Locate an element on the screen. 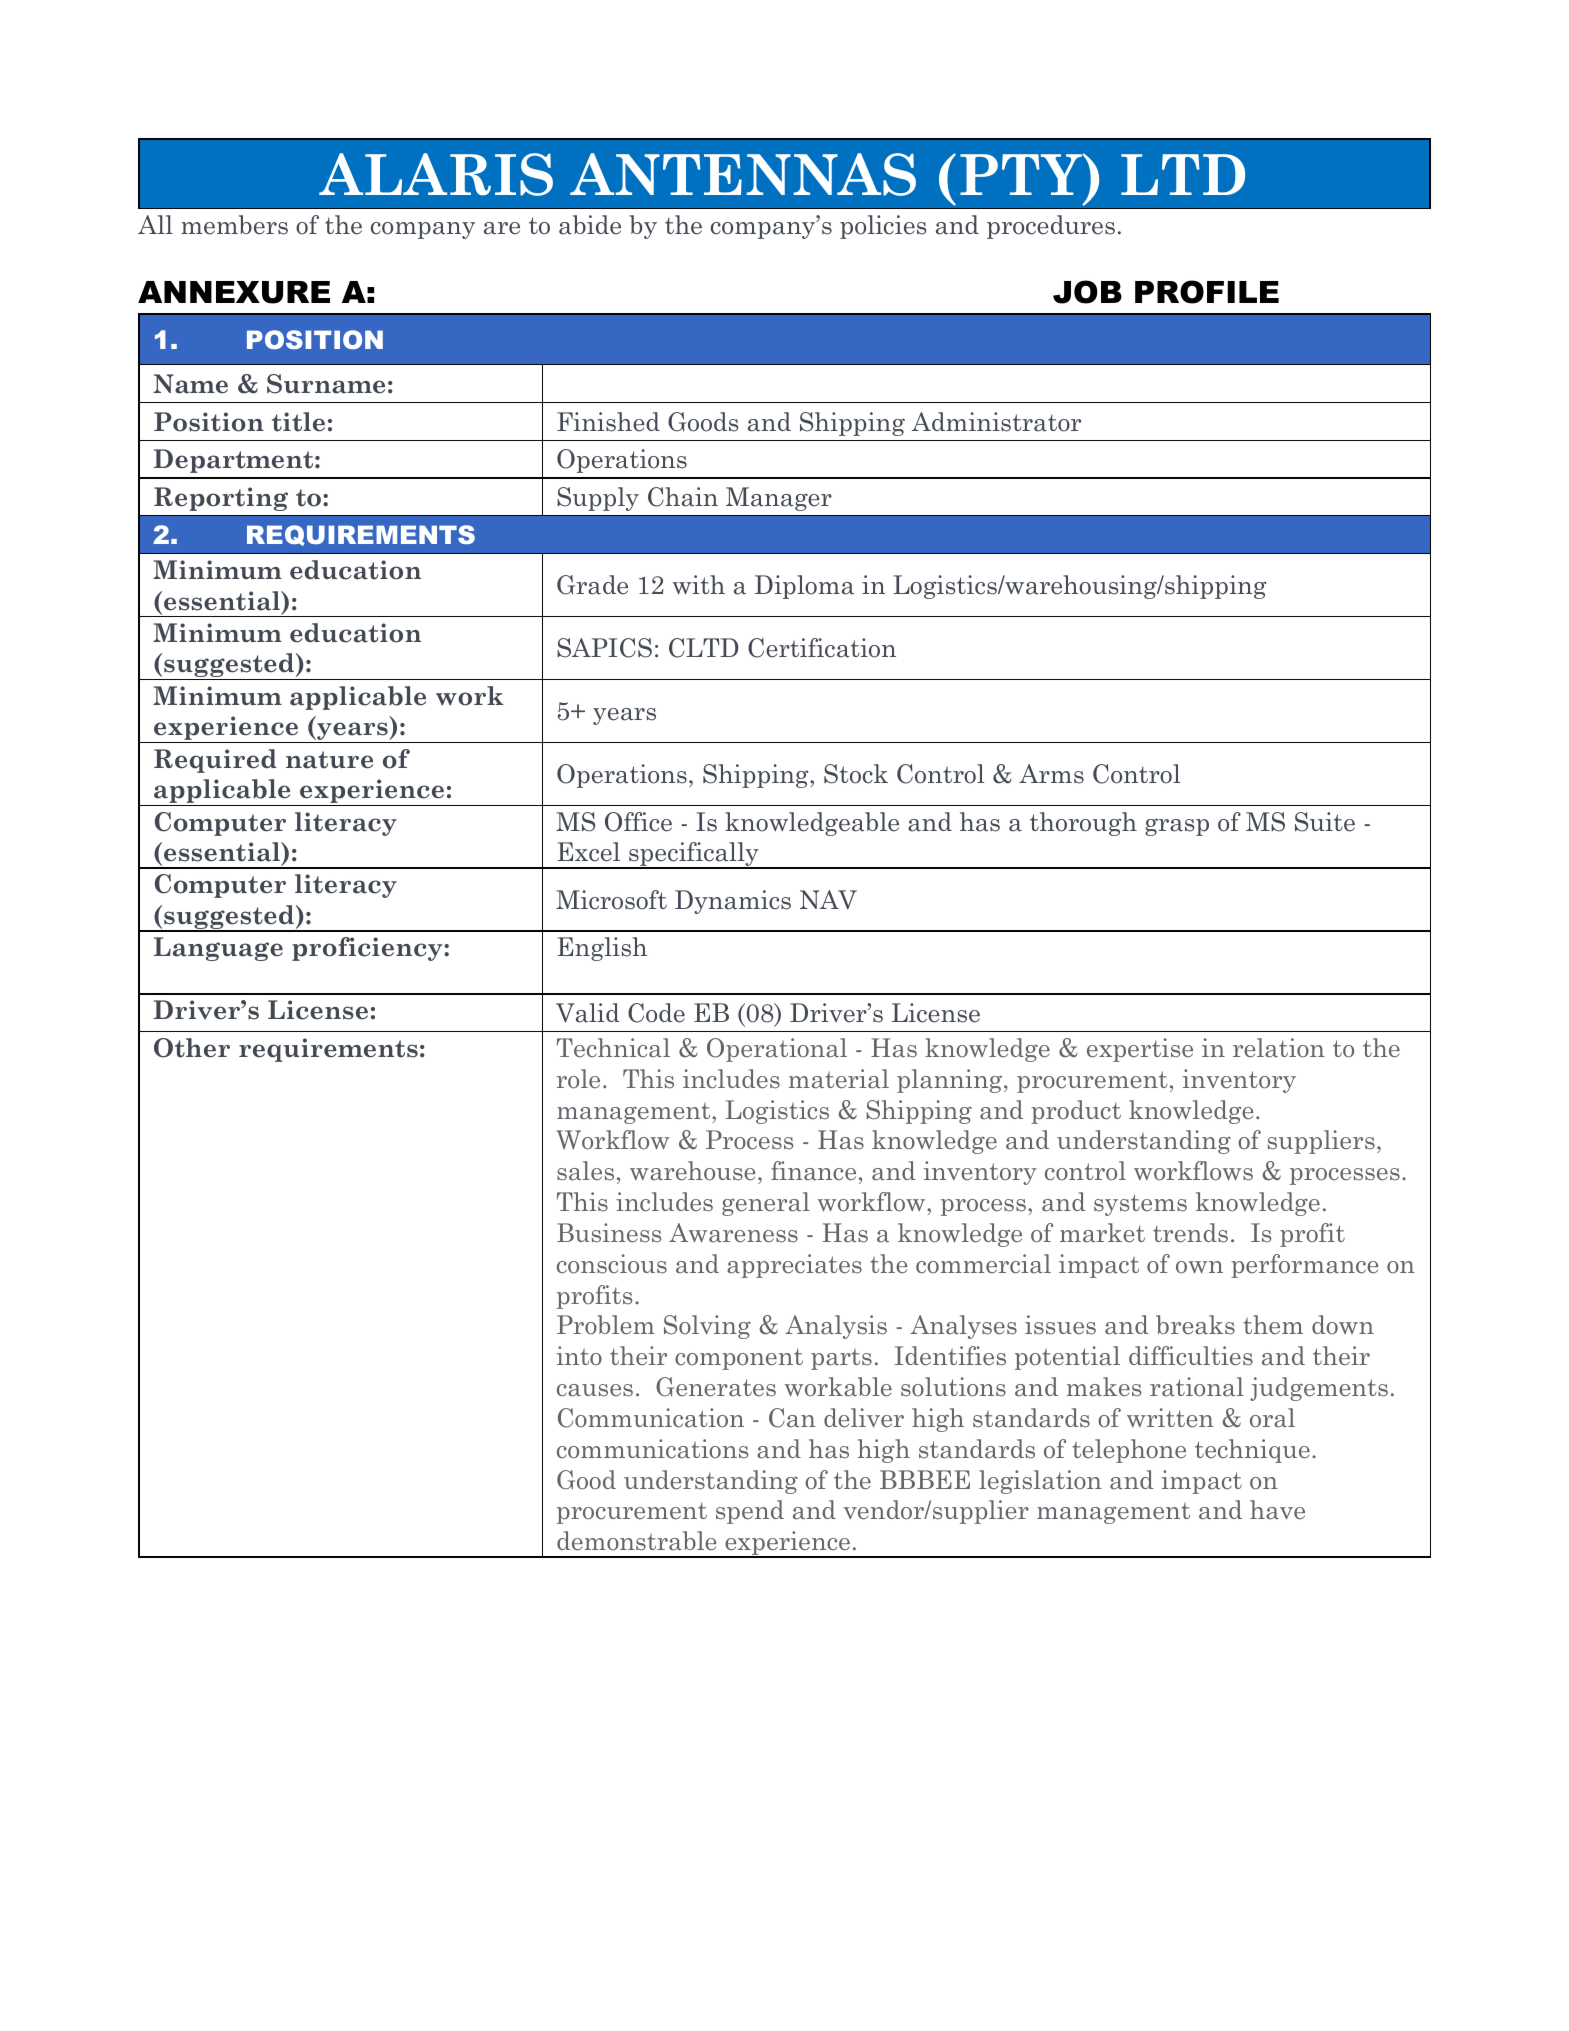 This screenshot has height=2031, width=1569. proficiency is located at coordinates (368, 949).
